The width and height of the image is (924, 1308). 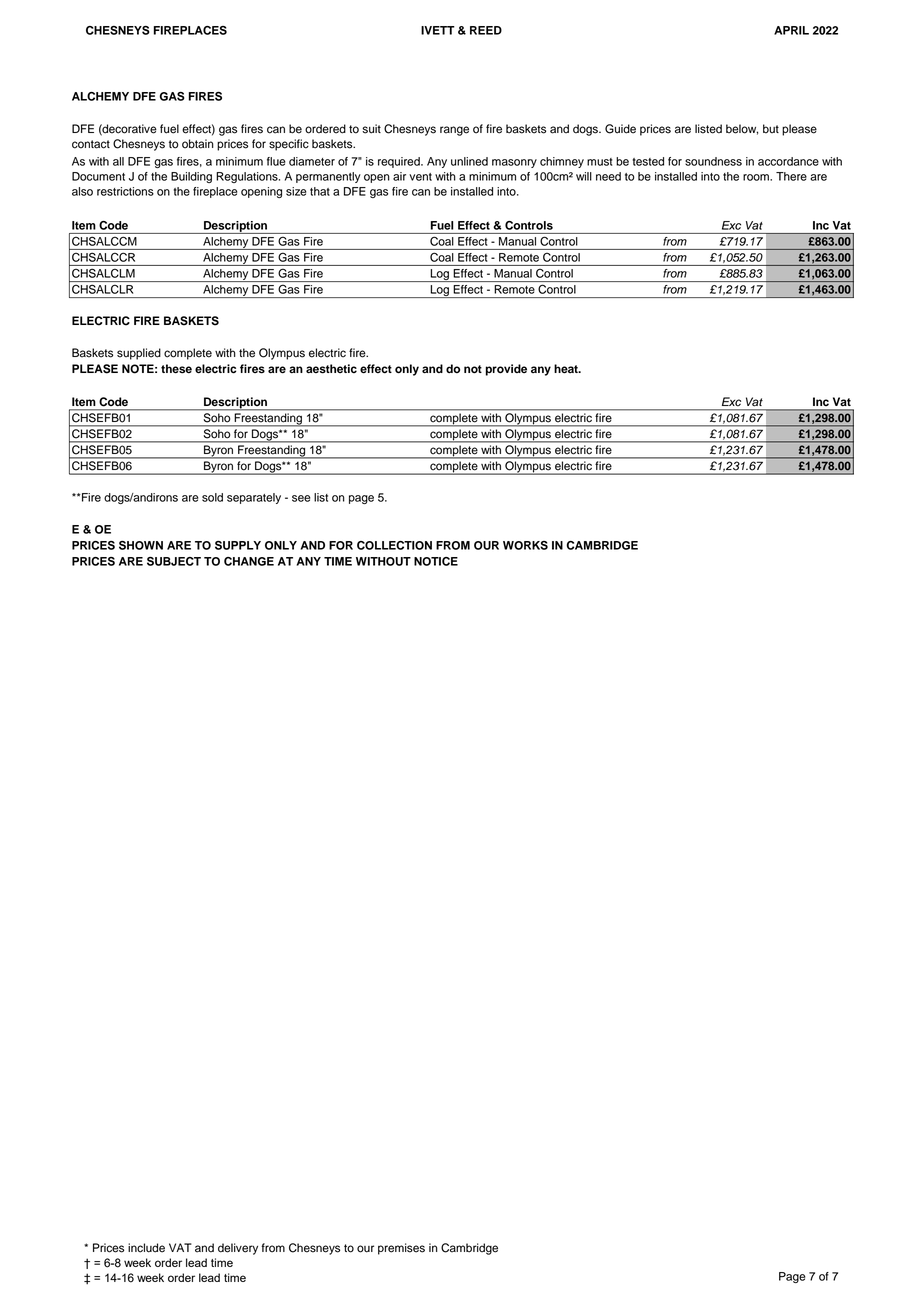 I want to click on SUBJECT, so click(x=174, y=561).
